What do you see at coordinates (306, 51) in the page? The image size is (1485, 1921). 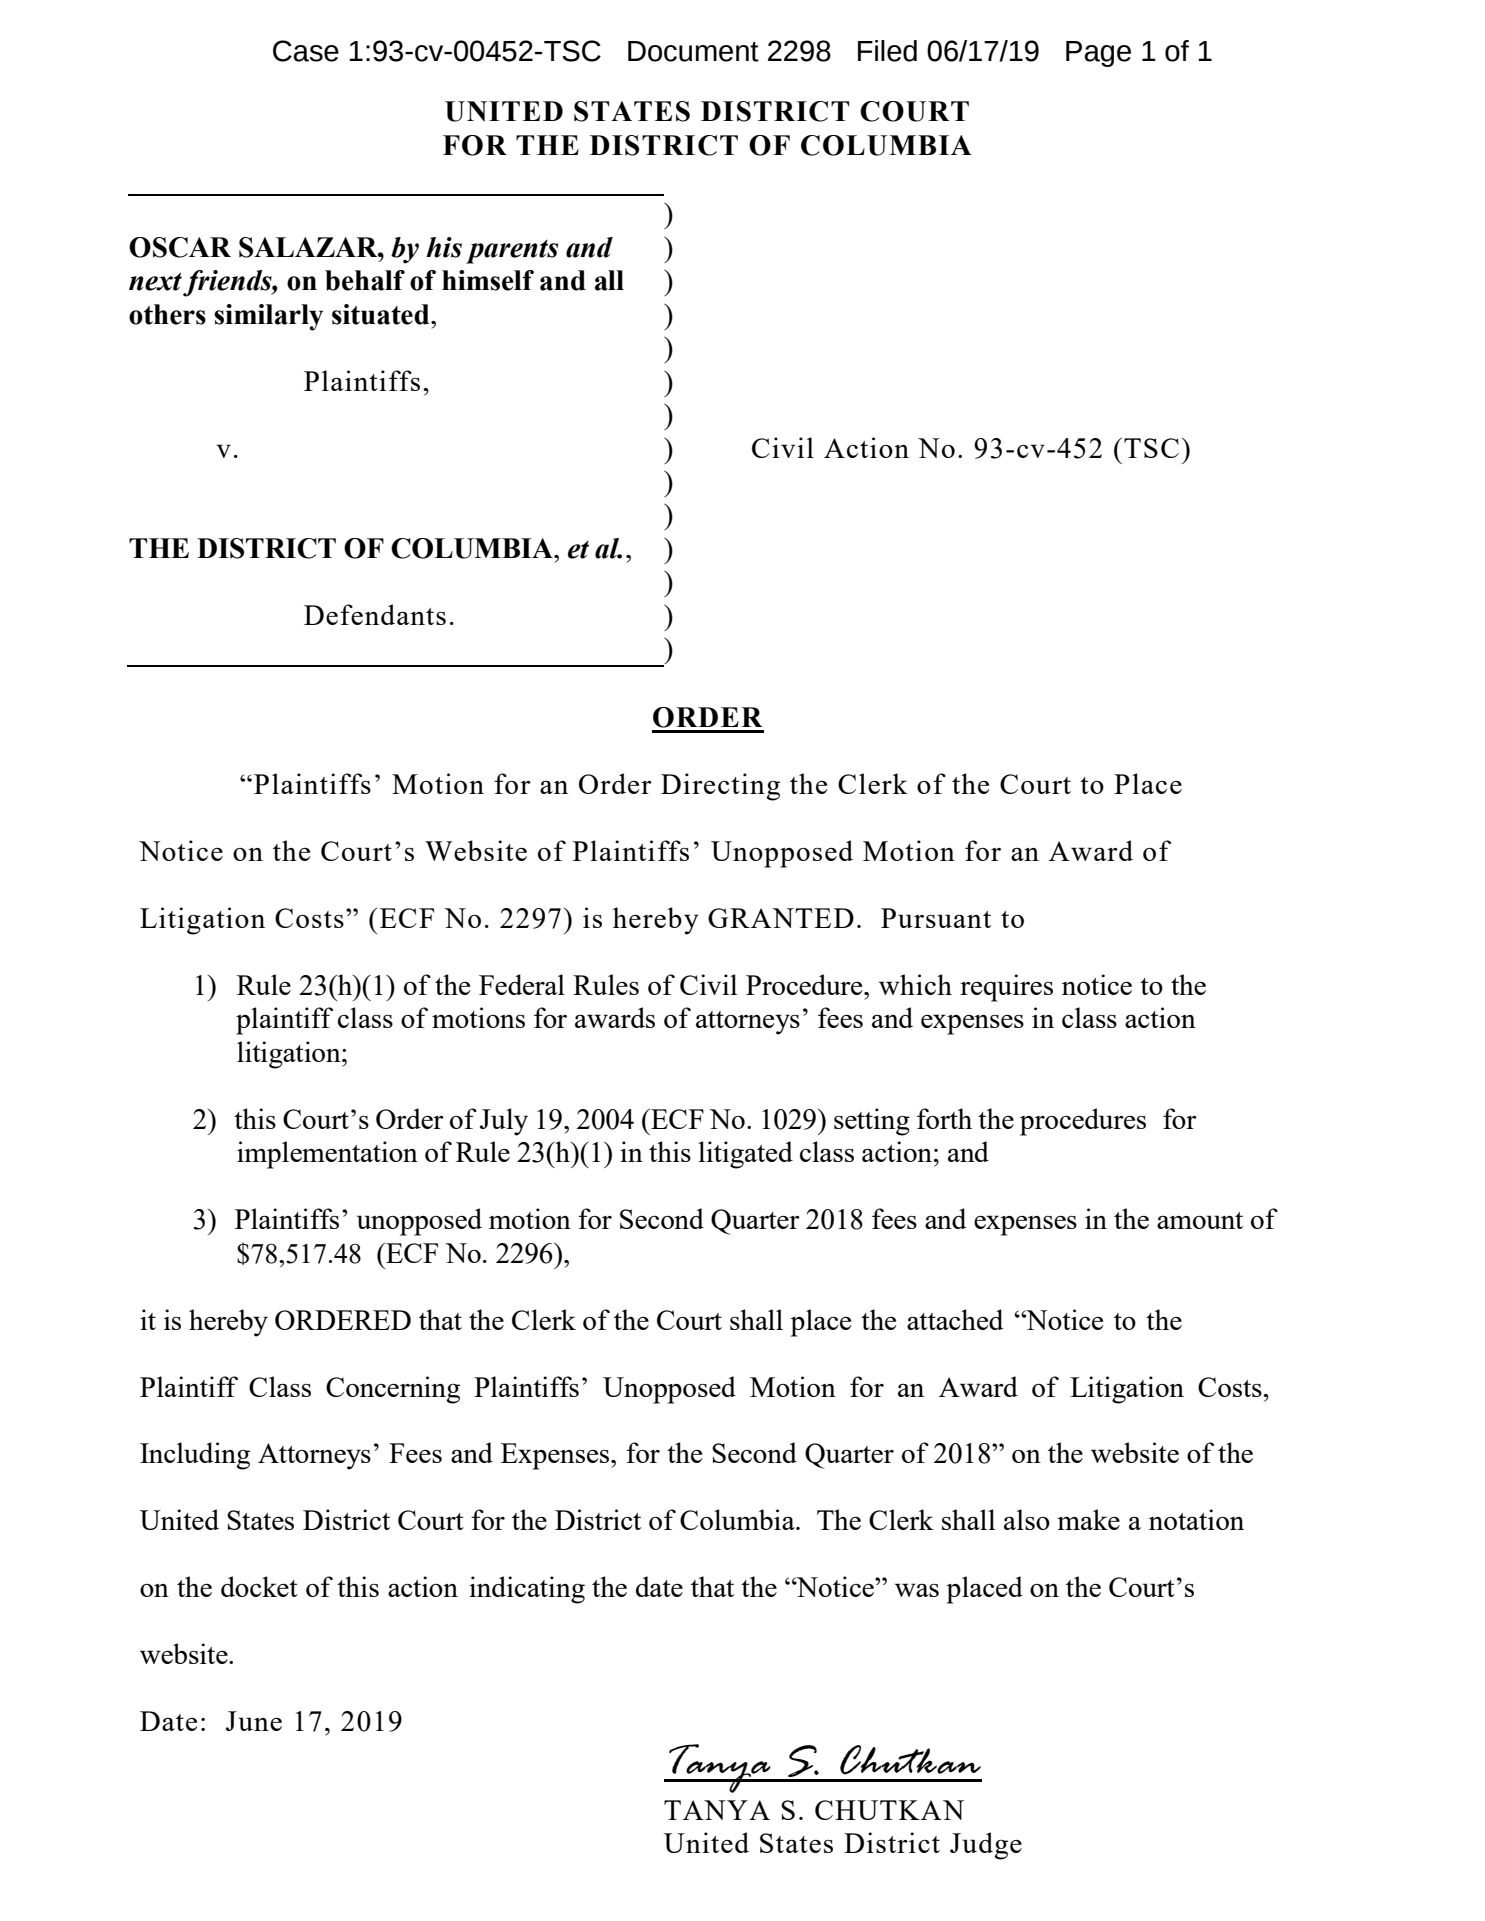 I see `Case` at bounding box center [306, 51].
